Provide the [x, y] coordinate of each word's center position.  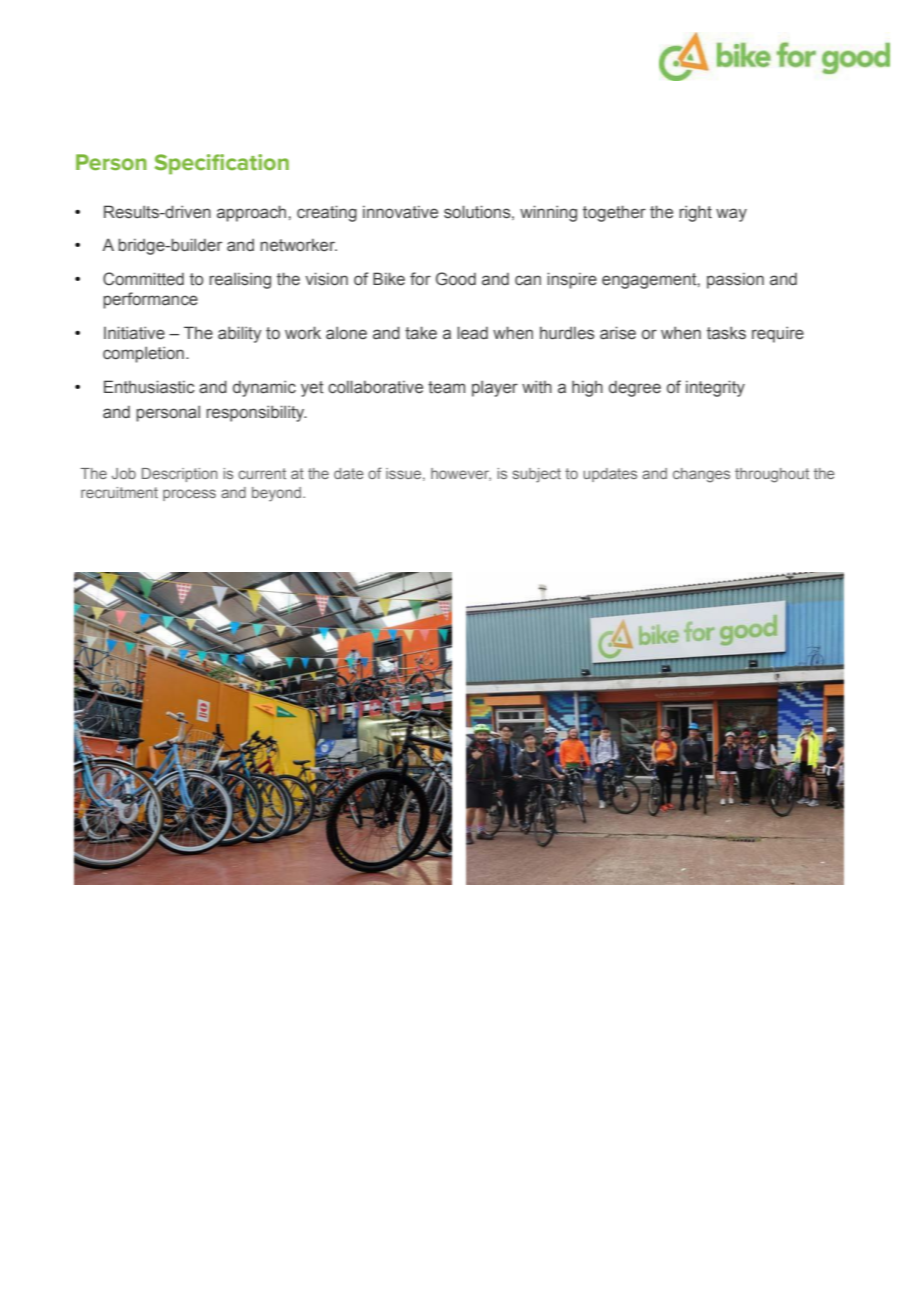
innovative [400, 212]
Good [456, 279]
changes [701, 475]
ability [240, 334]
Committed [143, 279]
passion [735, 281]
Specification [222, 164]
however [461, 474]
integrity [715, 388]
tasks [726, 333]
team [446, 387]
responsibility [256, 413]
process [189, 495]
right [695, 213]
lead [472, 333]
